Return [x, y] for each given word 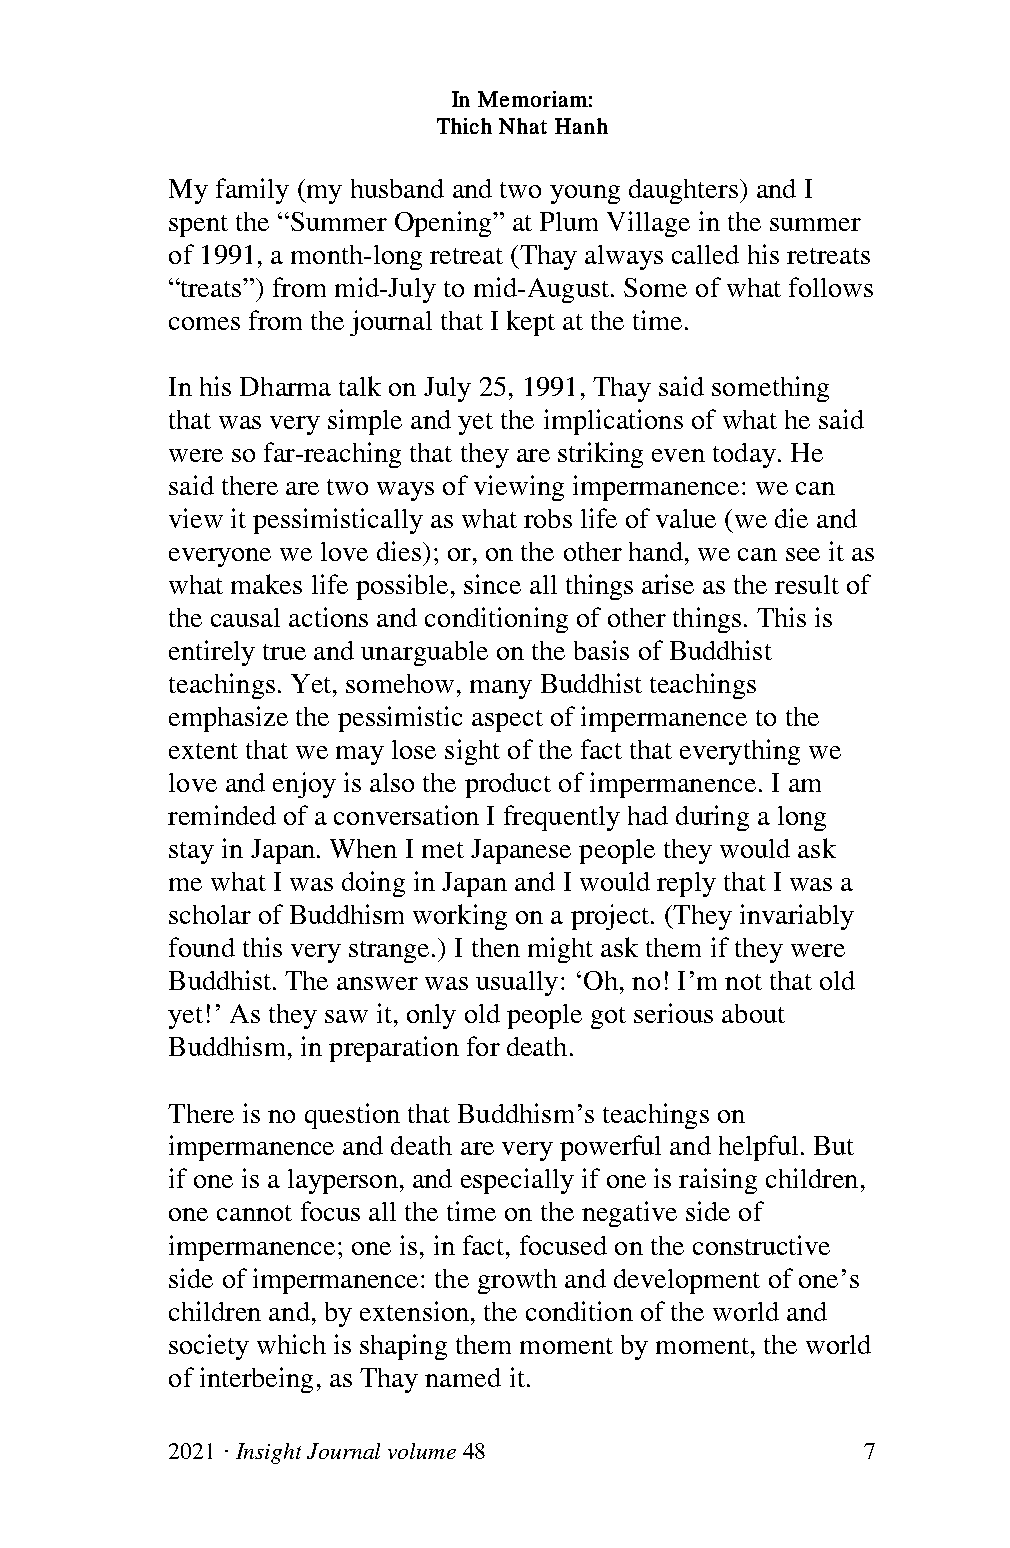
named [463, 1377]
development [687, 1281]
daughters [683, 191]
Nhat [523, 126]
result [807, 584]
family [252, 191]
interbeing [256, 1380]
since [492, 584]
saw [346, 1016]
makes [266, 584]
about [753, 1013]
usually [517, 983]
